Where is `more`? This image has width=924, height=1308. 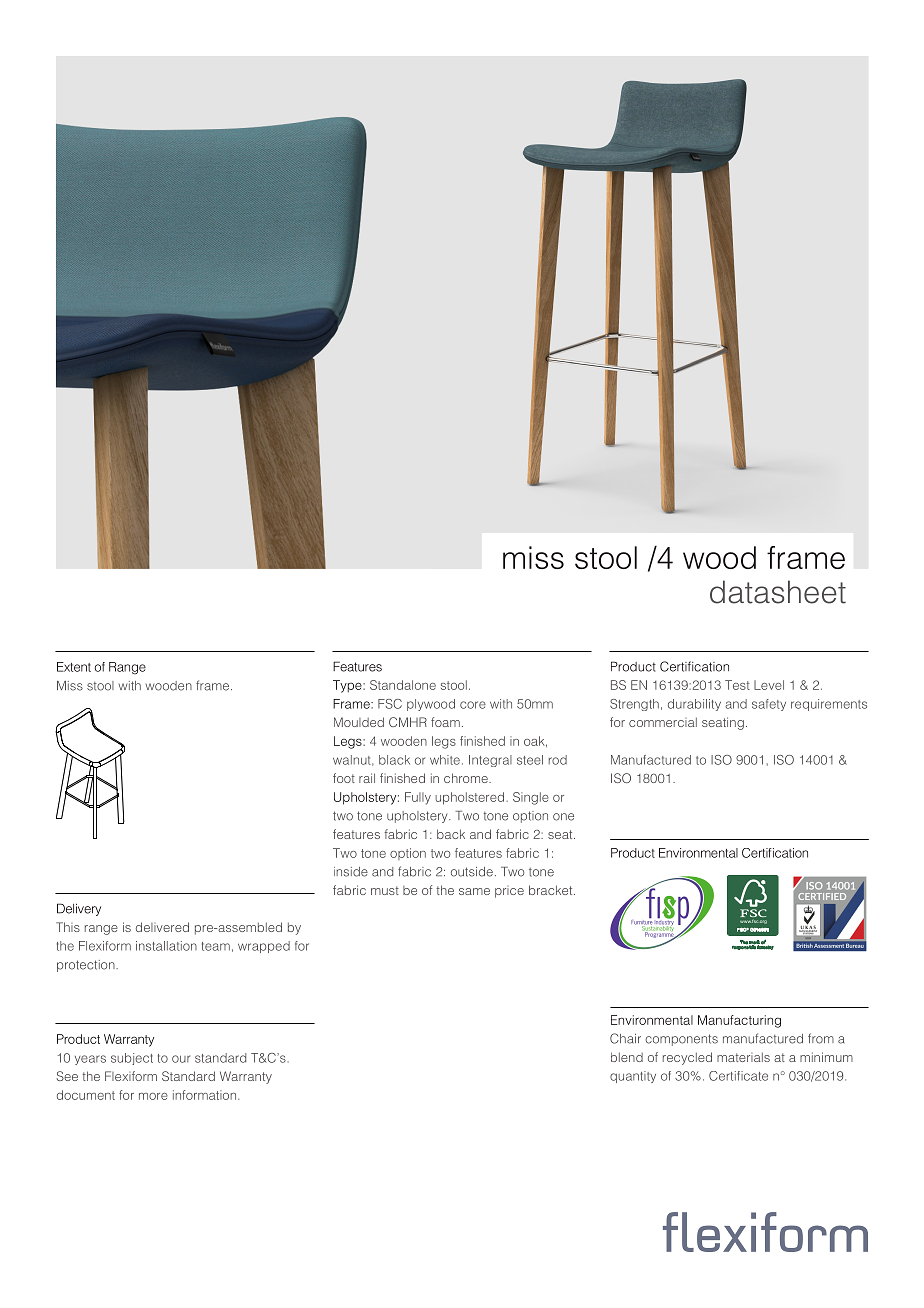
more is located at coordinates (153, 1096).
